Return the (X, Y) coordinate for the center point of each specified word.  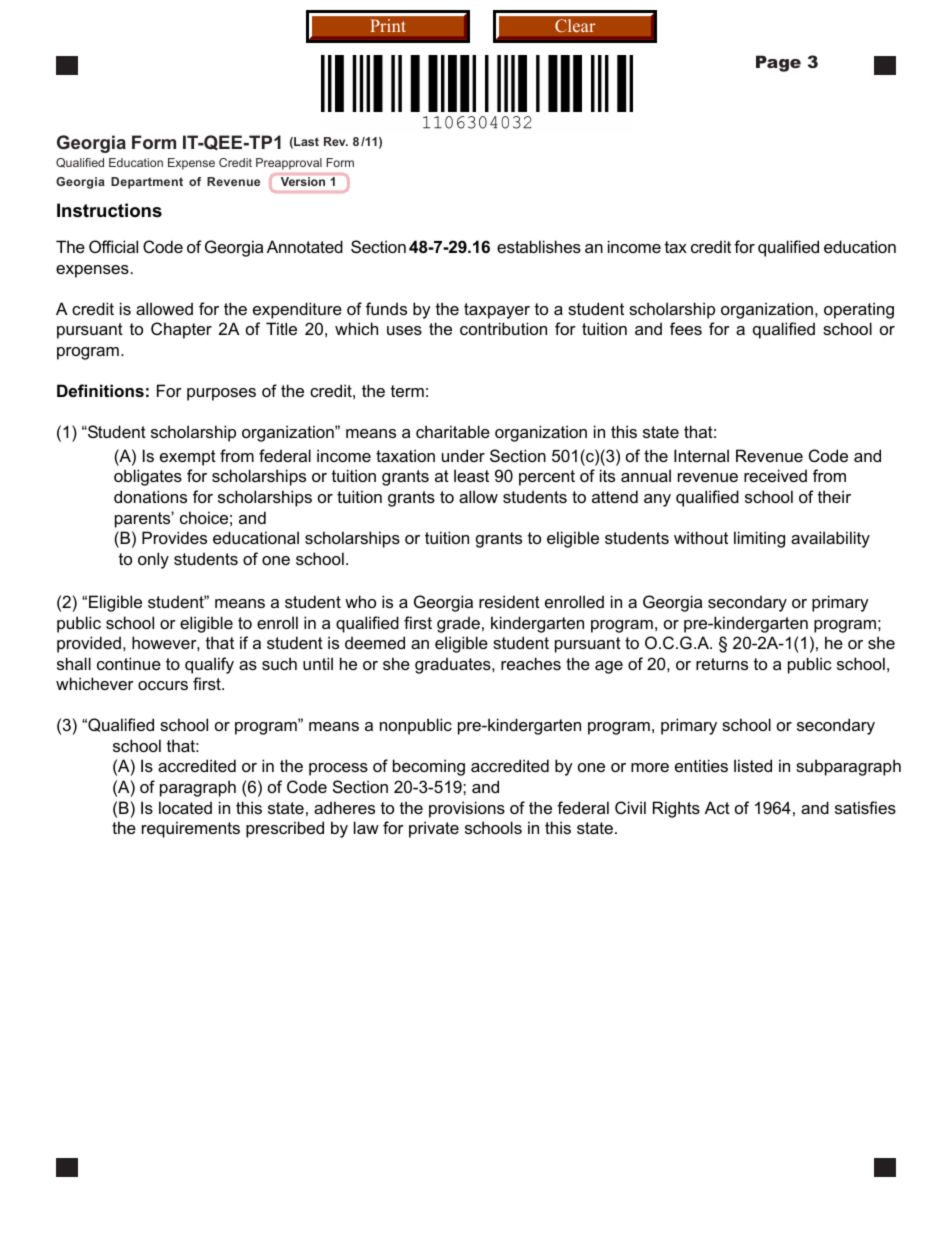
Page (778, 63)
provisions (467, 809)
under (463, 455)
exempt (188, 458)
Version (303, 181)
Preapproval (289, 164)
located (185, 807)
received (775, 475)
